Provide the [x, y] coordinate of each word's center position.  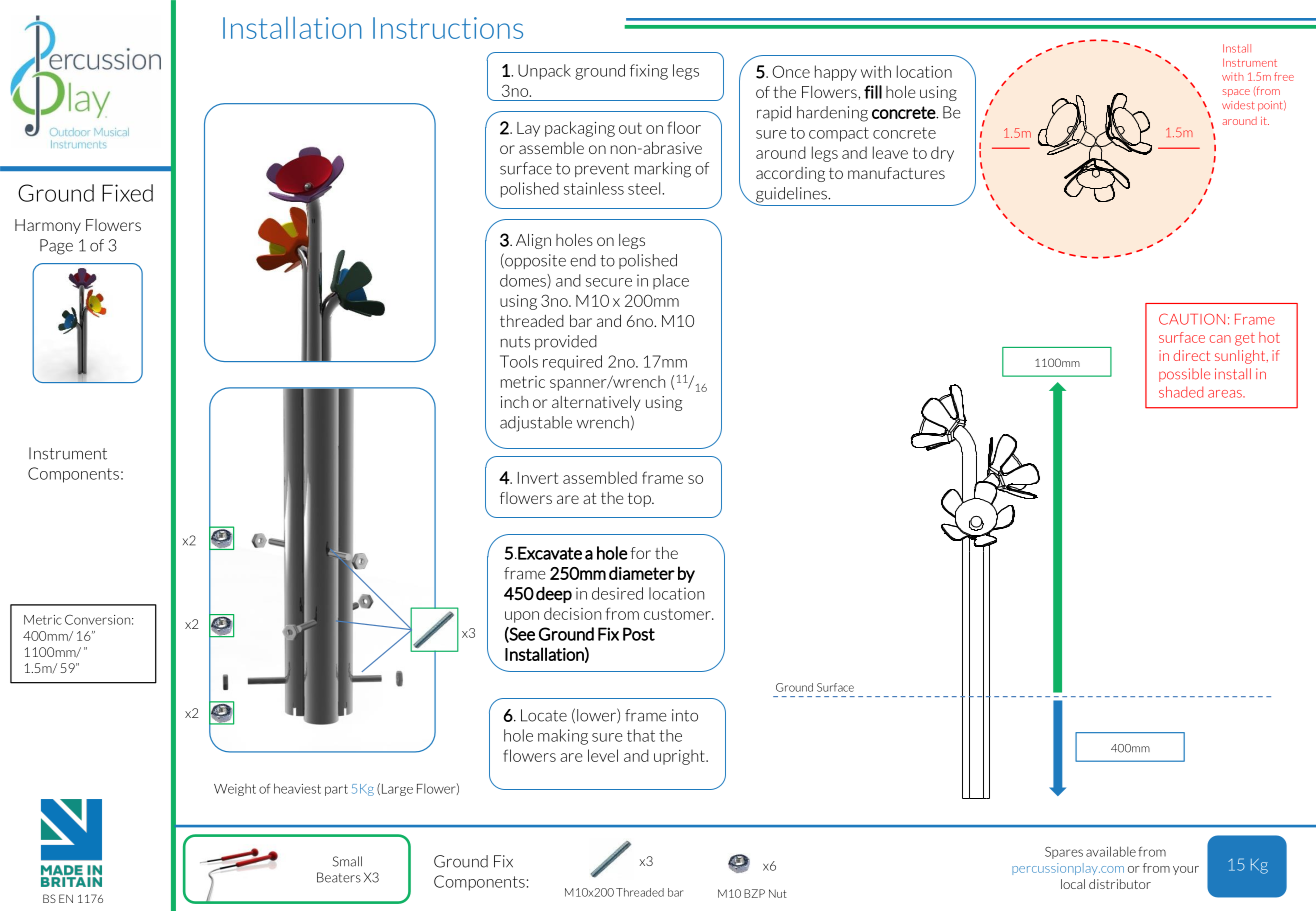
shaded [1181, 392]
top [640, 500]
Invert [538, 478]
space [1236, 93]
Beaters [339, 877]
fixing [649, 72]
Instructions [448, 28]
